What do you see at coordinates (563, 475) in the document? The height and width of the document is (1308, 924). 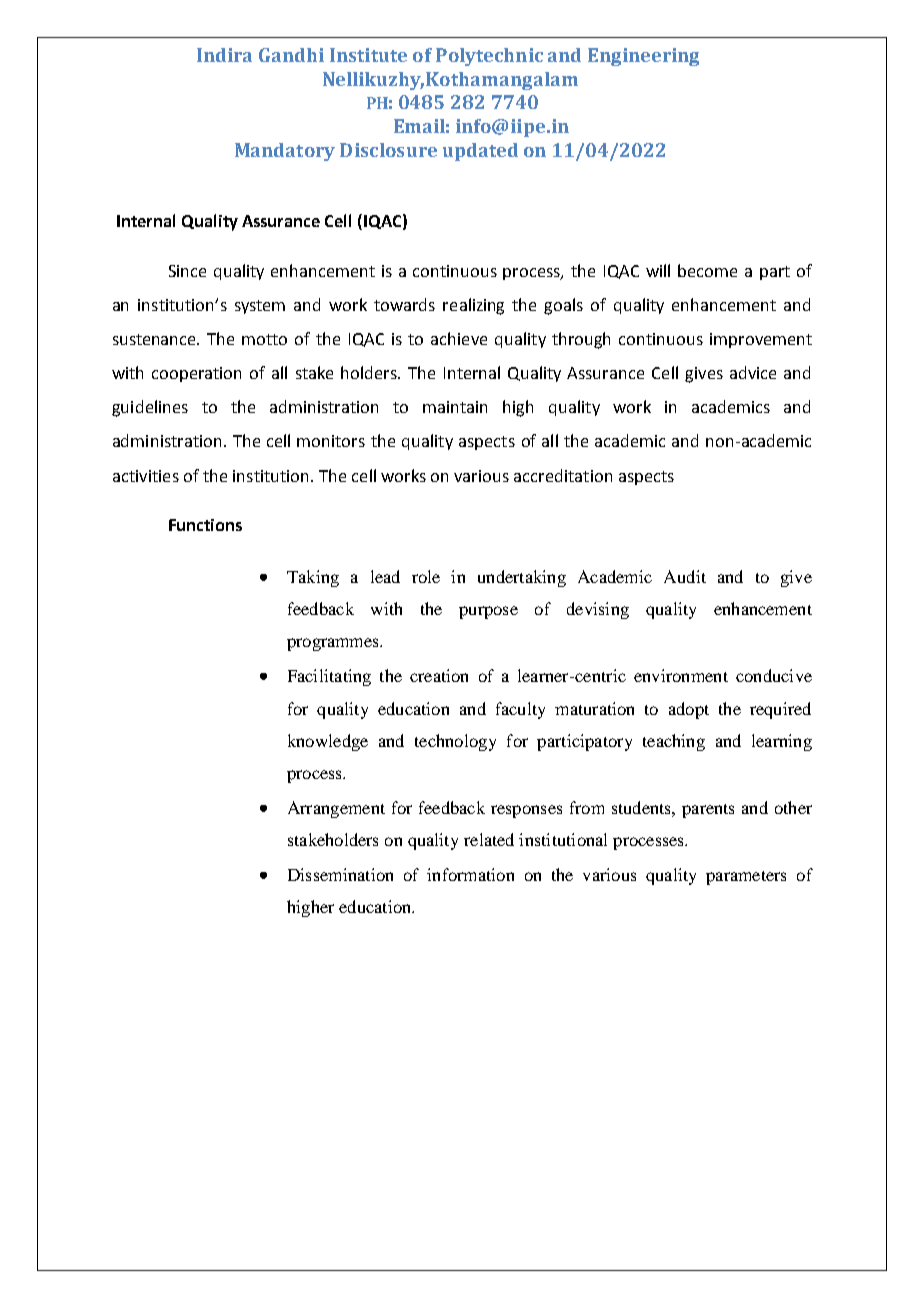 I see `accreditation` at bounding box center [563, 475].
